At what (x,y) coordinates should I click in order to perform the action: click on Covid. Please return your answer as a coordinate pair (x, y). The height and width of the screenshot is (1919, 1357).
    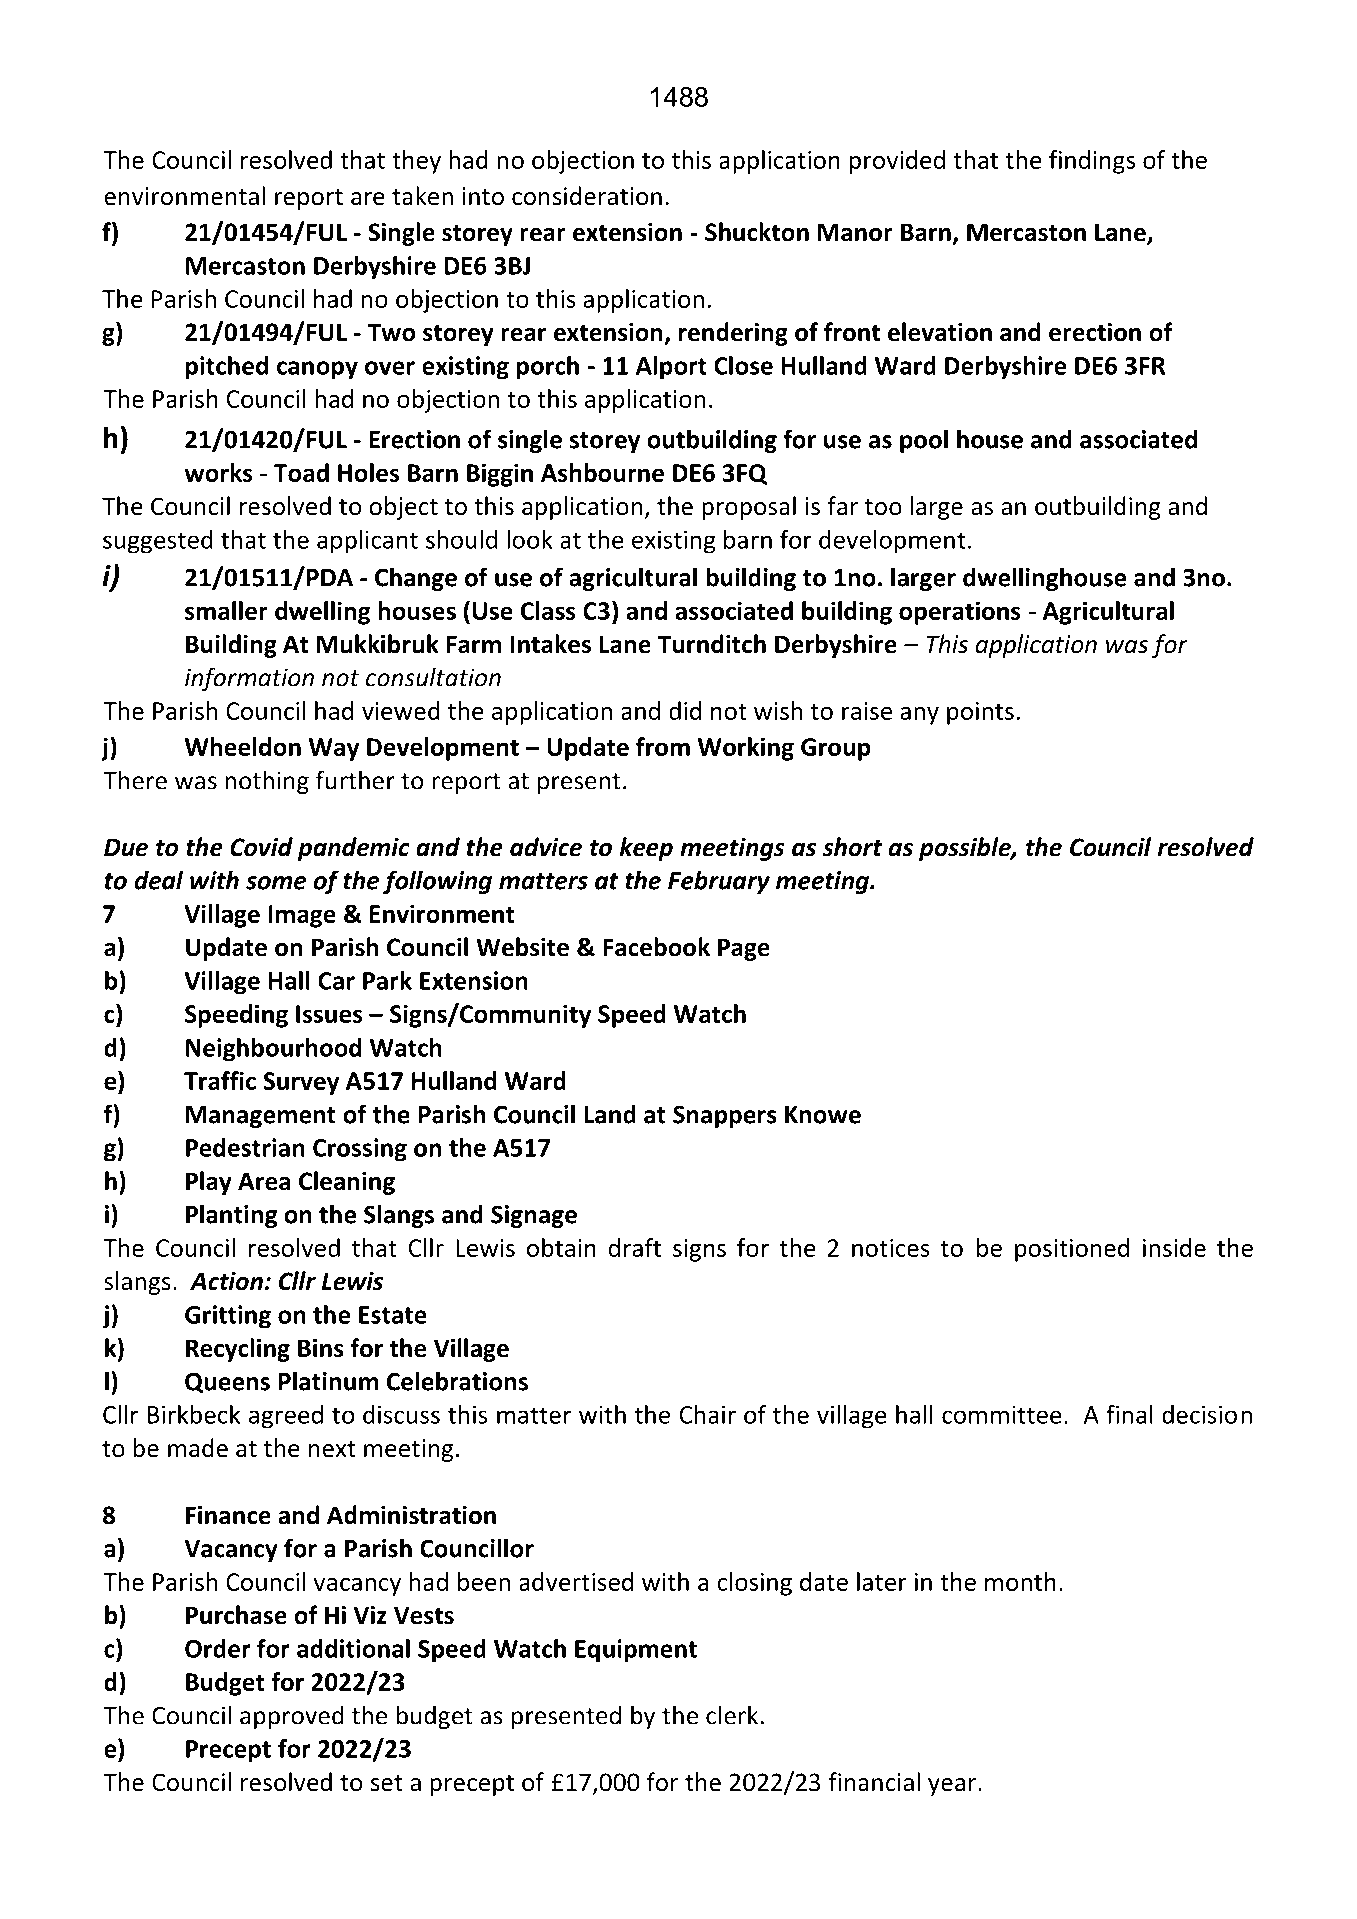
    Looking at the image, I should click on (261, 847).
